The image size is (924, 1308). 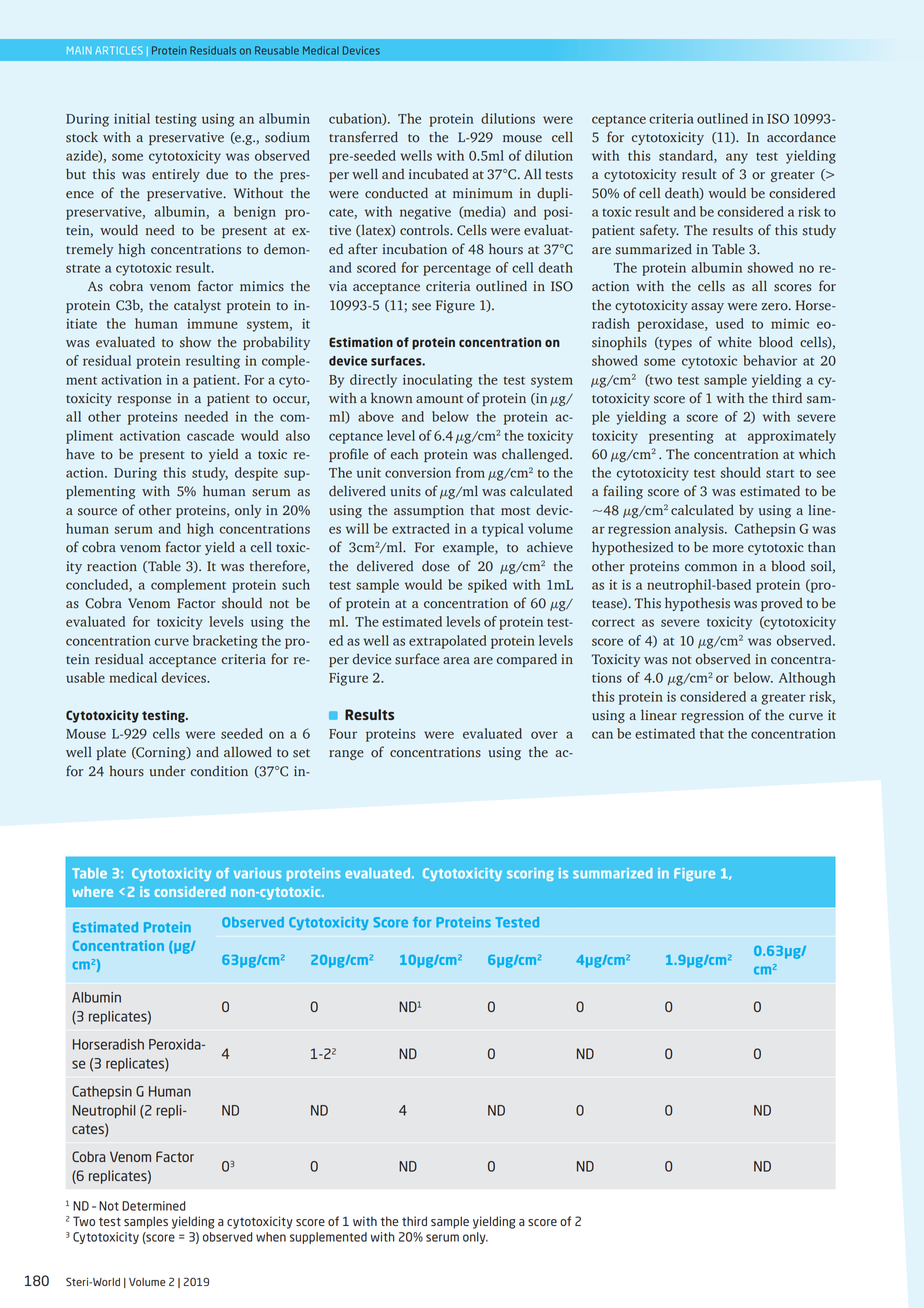 I want to click on bracketing, so click(x=225, y=642).
